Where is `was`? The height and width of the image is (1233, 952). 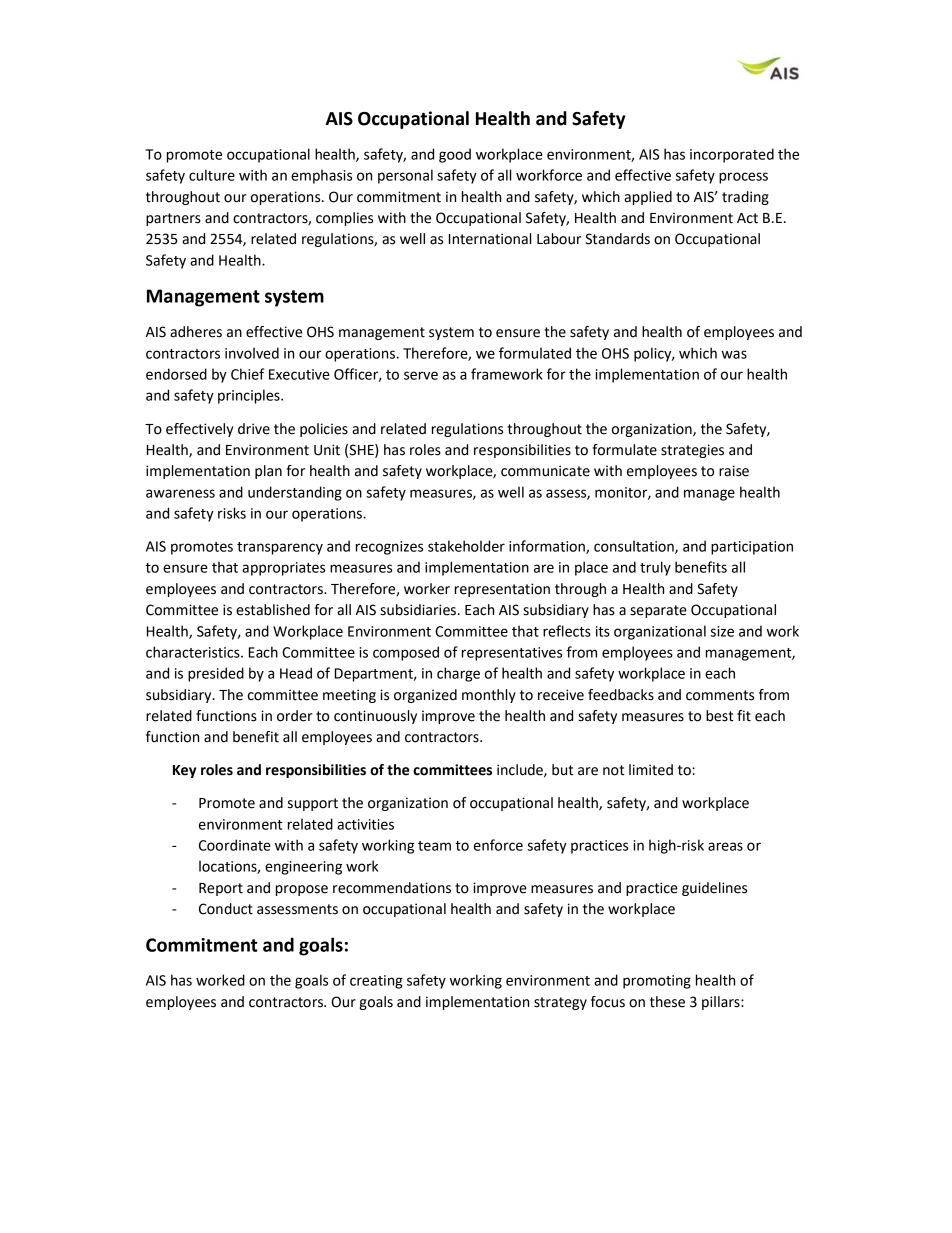 was is located at coordinates (734, 354).
